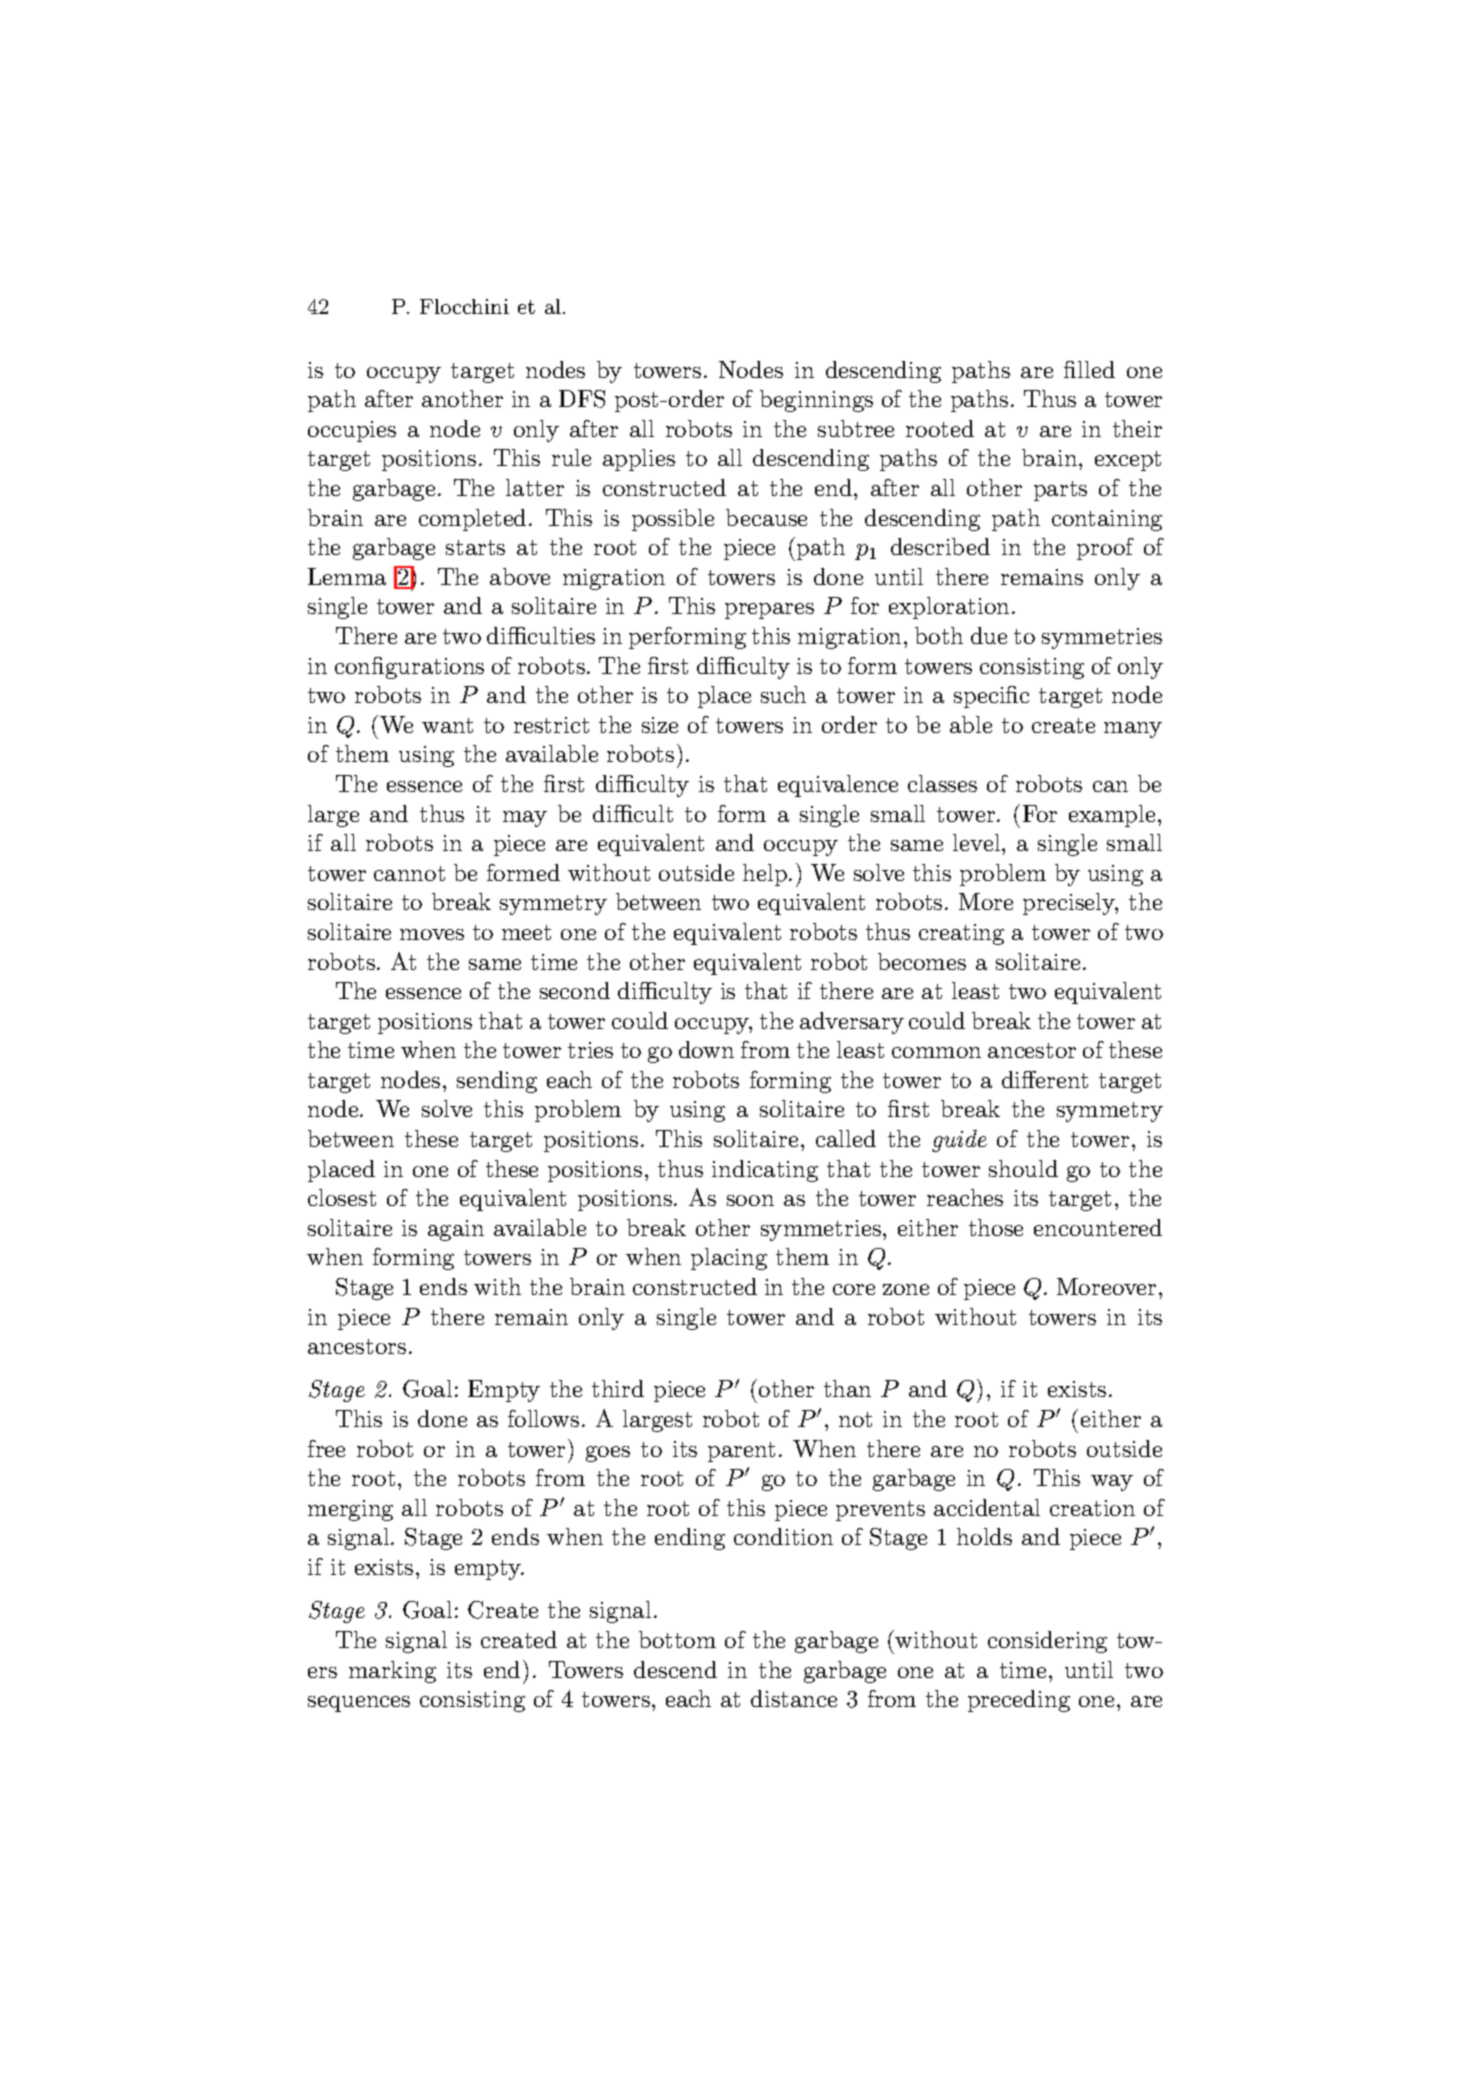 Image resolution: width=1472 pixels, height=2084 pixels. What do you see at coordinates (1060, 491) in the document?
I see `parts` at bounding box center [1060, 491].
